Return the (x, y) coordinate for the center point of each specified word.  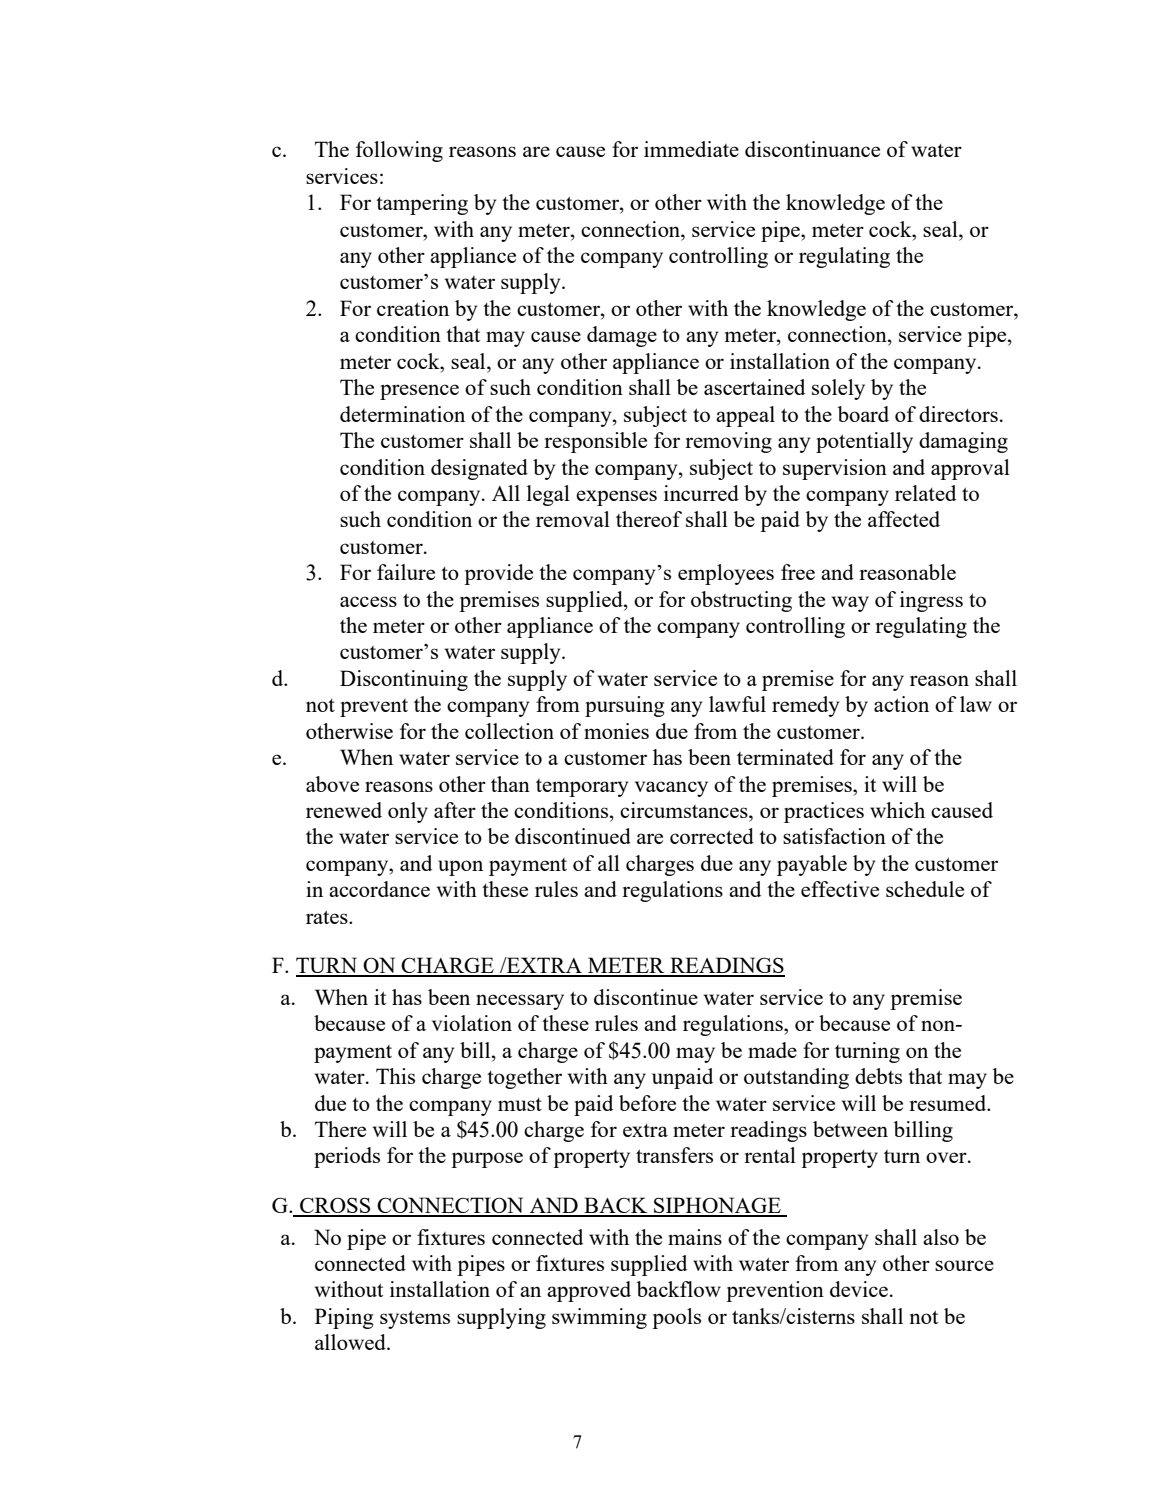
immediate (691, 149)
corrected (712, 836)
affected (904, 519)
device (859, 1289)
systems (415, 1319)
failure (406, 572)
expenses (616, 498)
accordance (379, 889)
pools (676, 1318)
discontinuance (812, 149)
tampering (422, 204)
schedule (925, 889)
